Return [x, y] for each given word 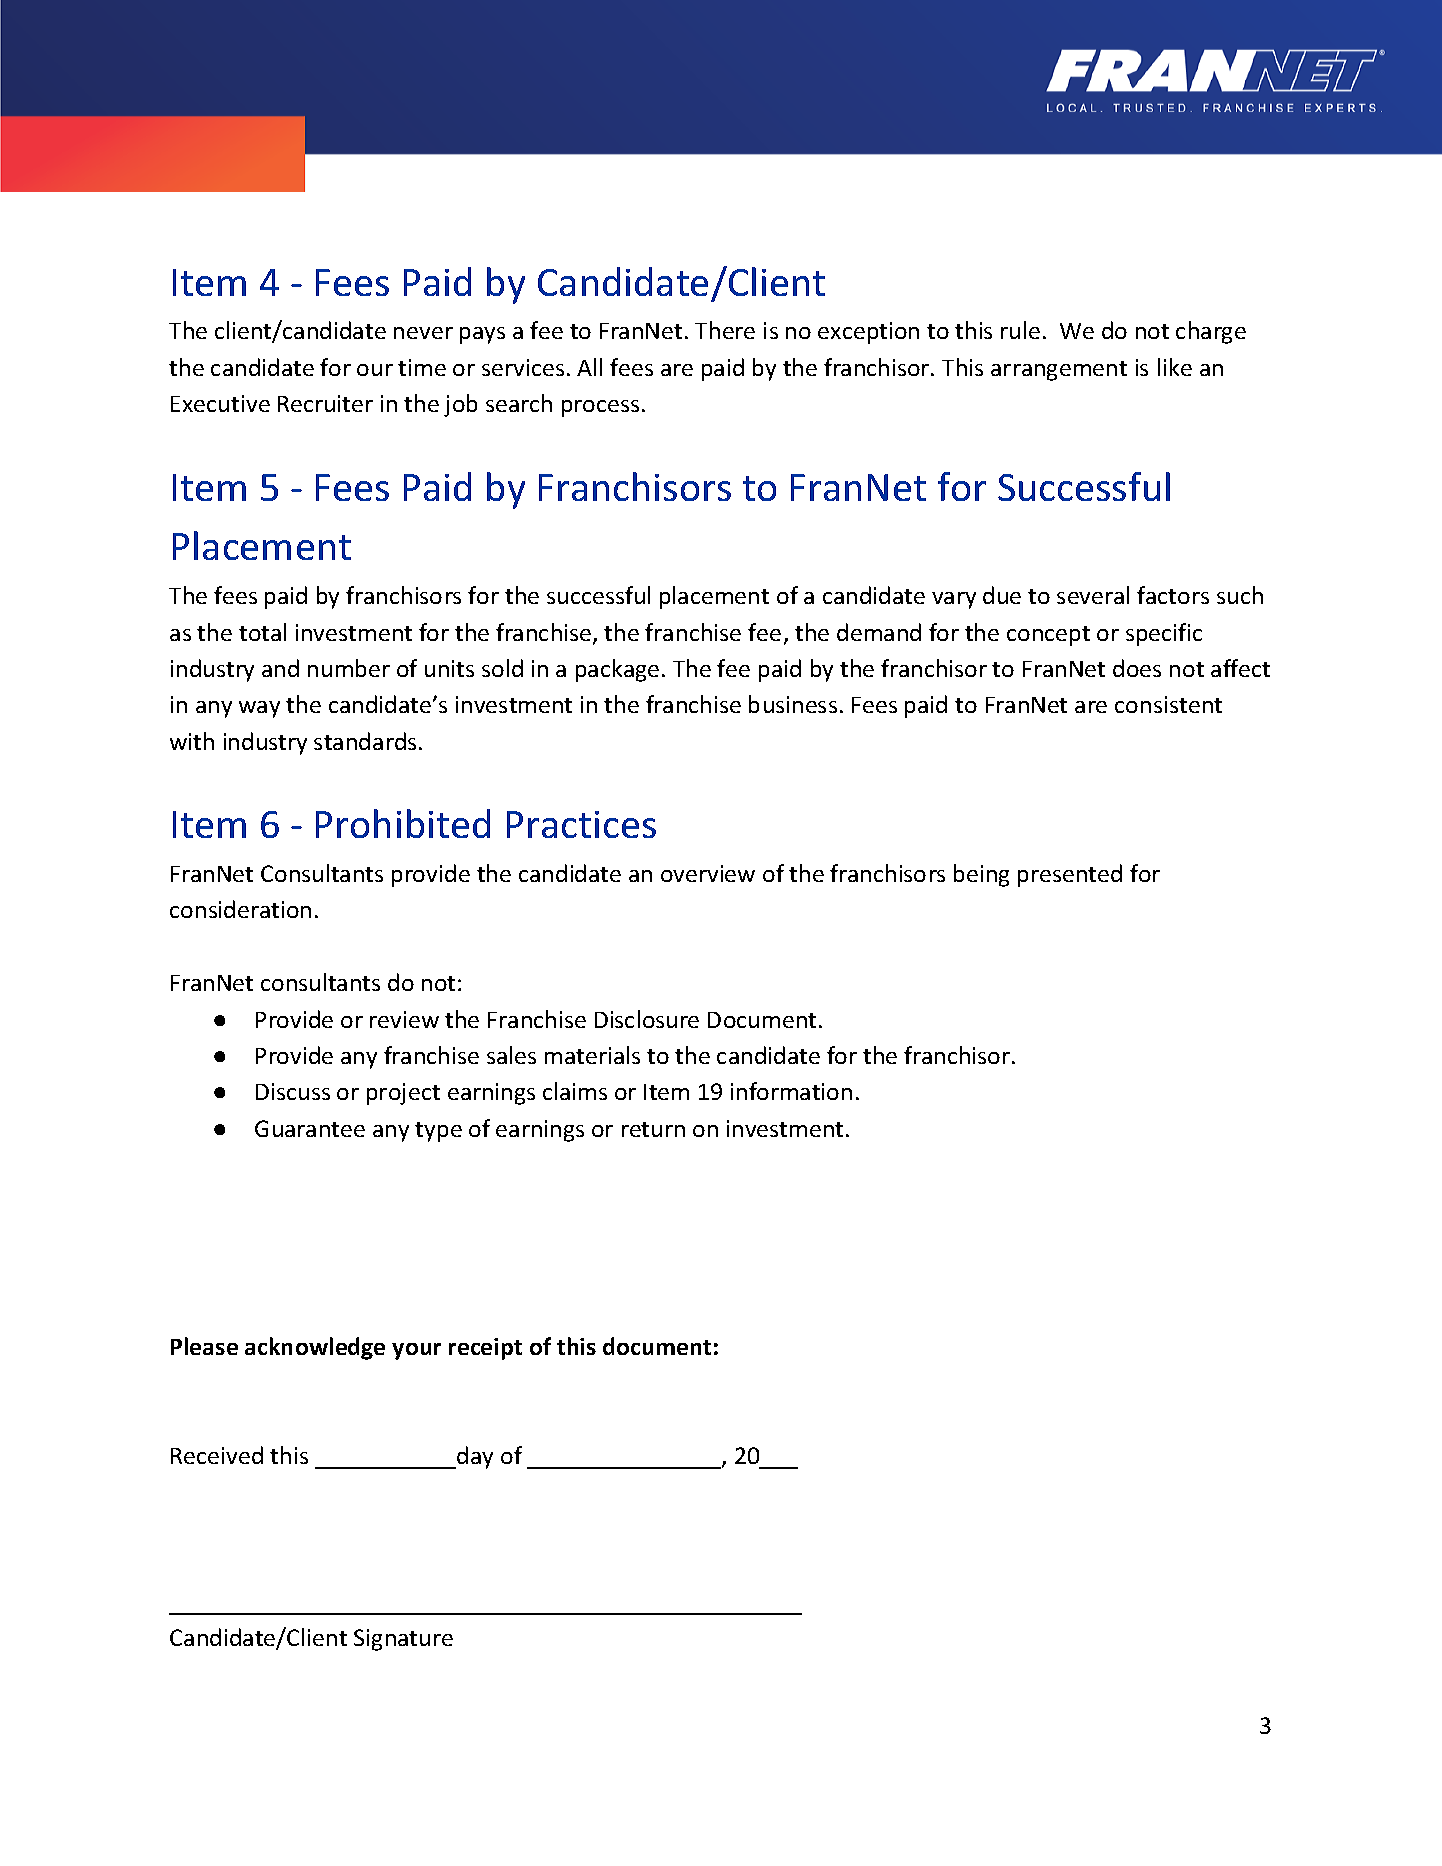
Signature [403, 1640]
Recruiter [325, 403]
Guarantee [310, 1128]
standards [365, 741]
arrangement [1059, 371]
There [725, 330]
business [793, 704]
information [791, 1091]
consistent [1168, 704]
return [653, 1129]
